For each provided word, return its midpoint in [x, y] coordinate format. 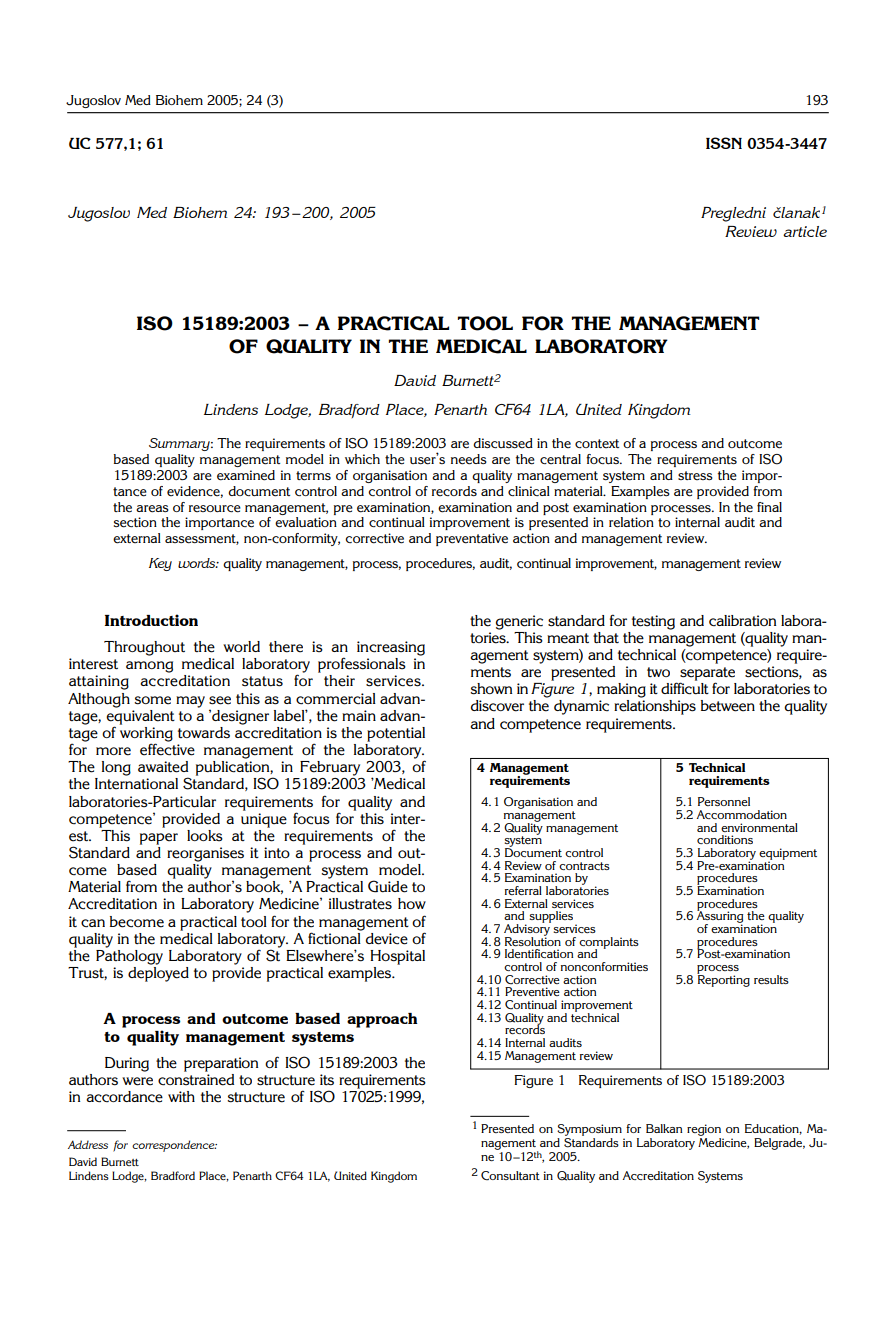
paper [159, 839]
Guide [388, 886]
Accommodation [742, 814]
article [805, 231]
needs [469, 459]
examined [246, 475]
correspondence [174, 1146]
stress [695, 475]
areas [152, 509]
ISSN [724, 143]
